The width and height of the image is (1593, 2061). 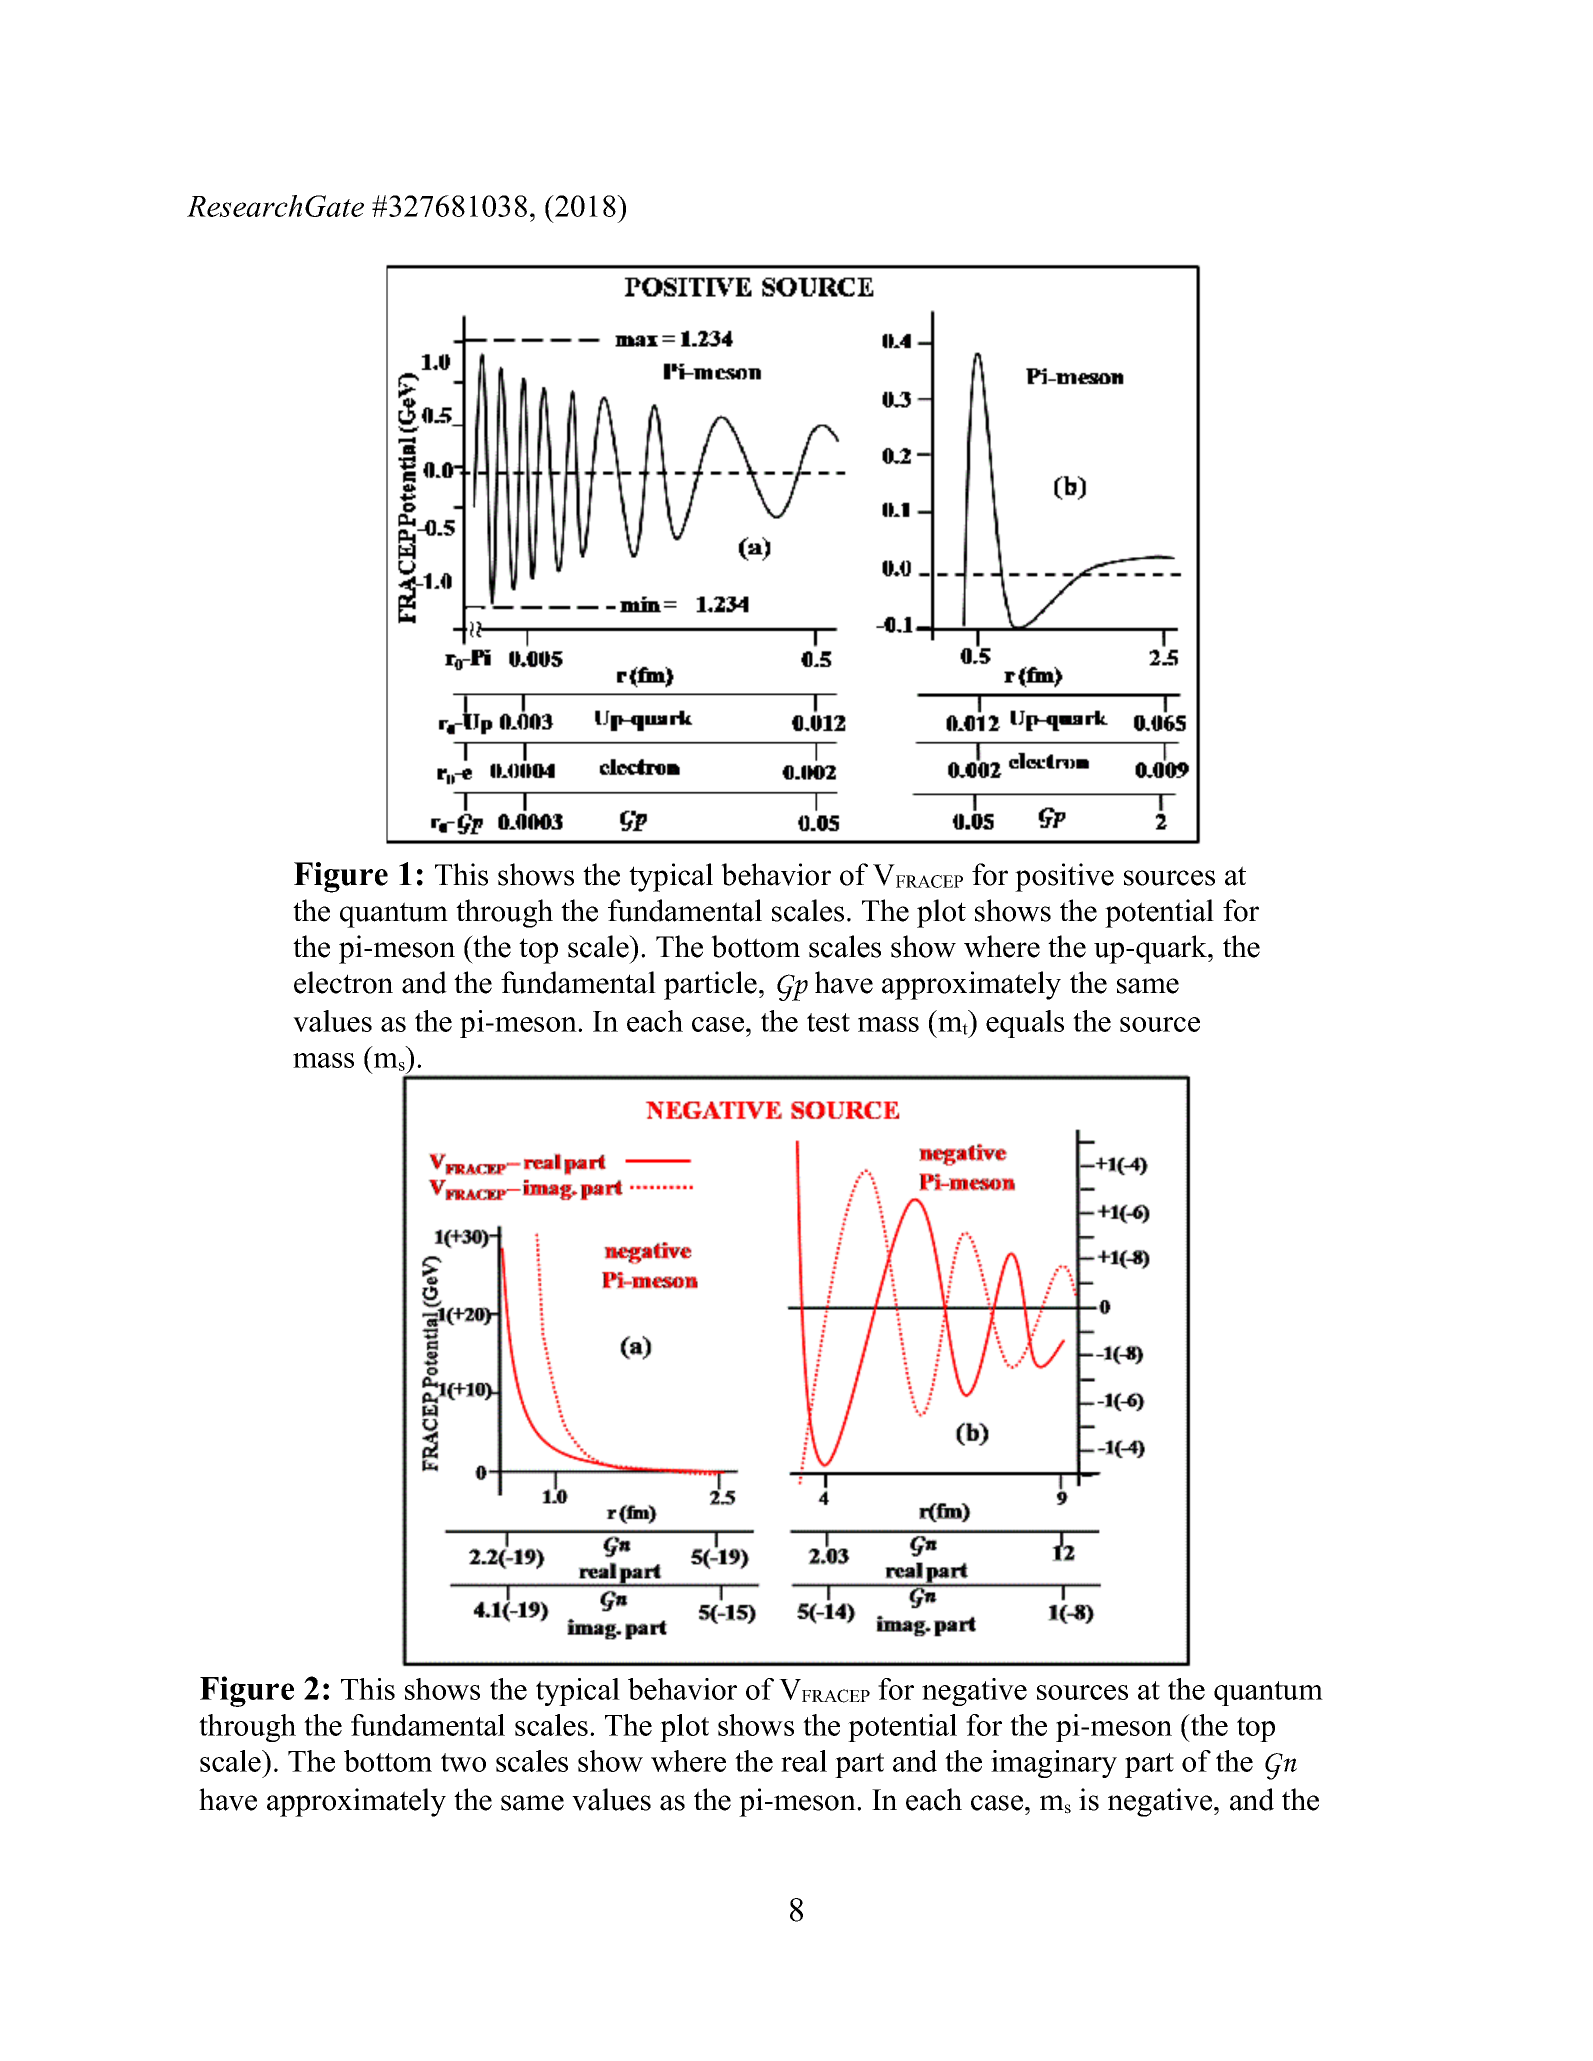 What do you see at coordinates (828, 1022) in the image?
I see `test` at bounding box center [828, 1022].
